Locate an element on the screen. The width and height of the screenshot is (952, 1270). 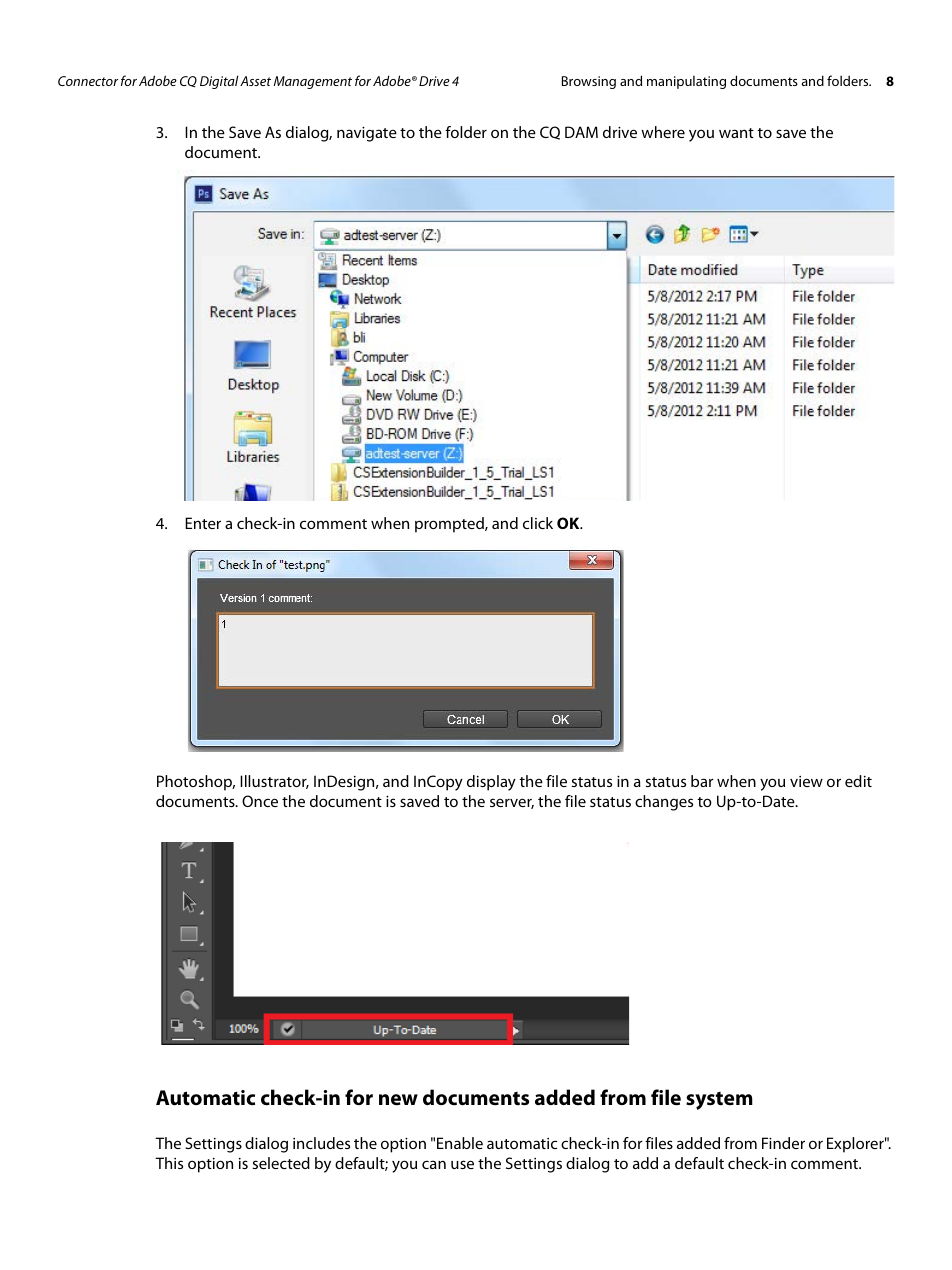
Enter is located at coordinates (203, 523).
